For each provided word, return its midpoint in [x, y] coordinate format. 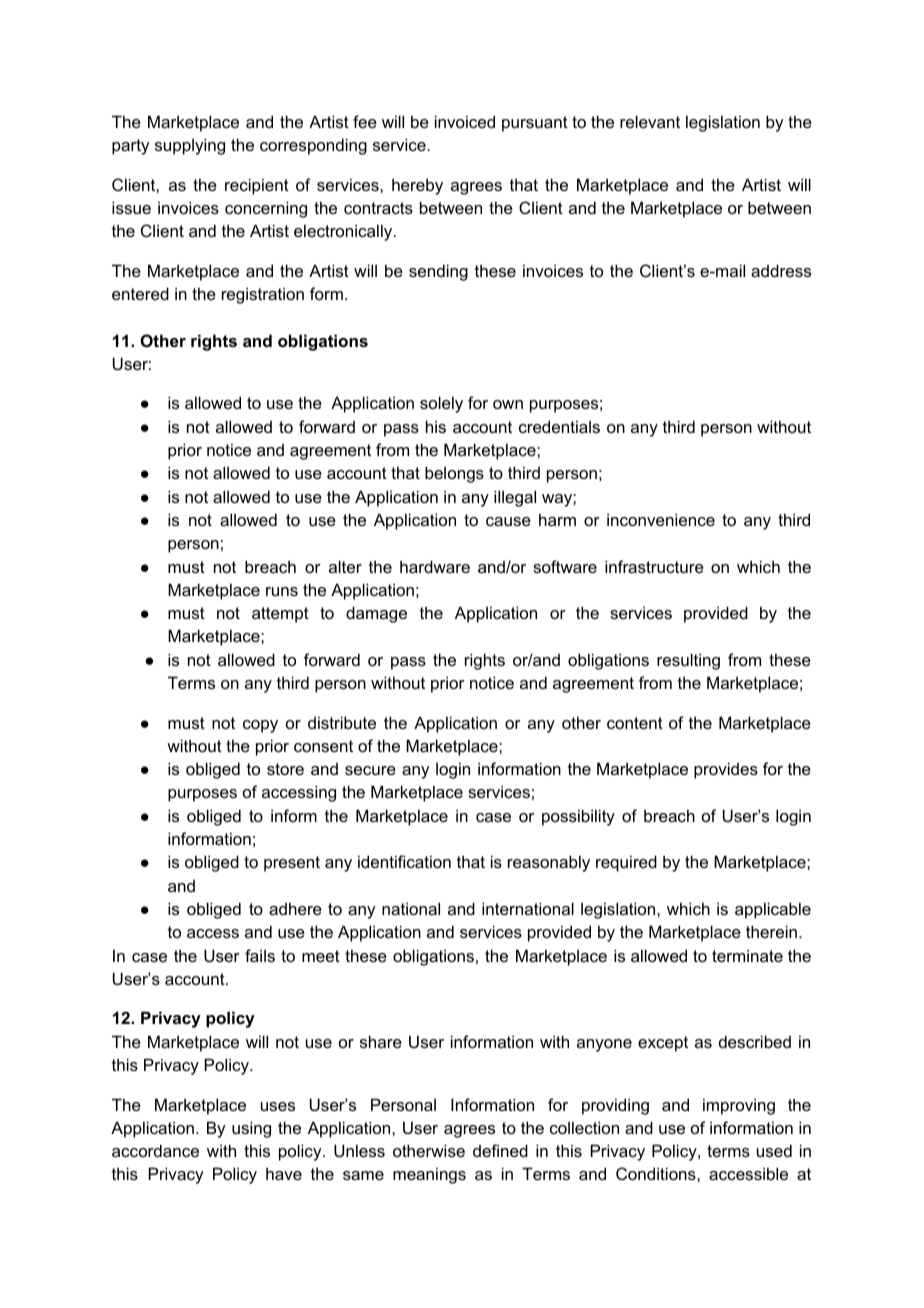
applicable [773, 910]
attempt [280, 615]
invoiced [465, 121]
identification [404, 861]
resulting [688, 661]
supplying [190, 146]
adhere [295, 908]
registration [263, 295]
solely [441, 404]
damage [376, 614]
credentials [559, 426]
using [251, 1129]
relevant [650, 121]
